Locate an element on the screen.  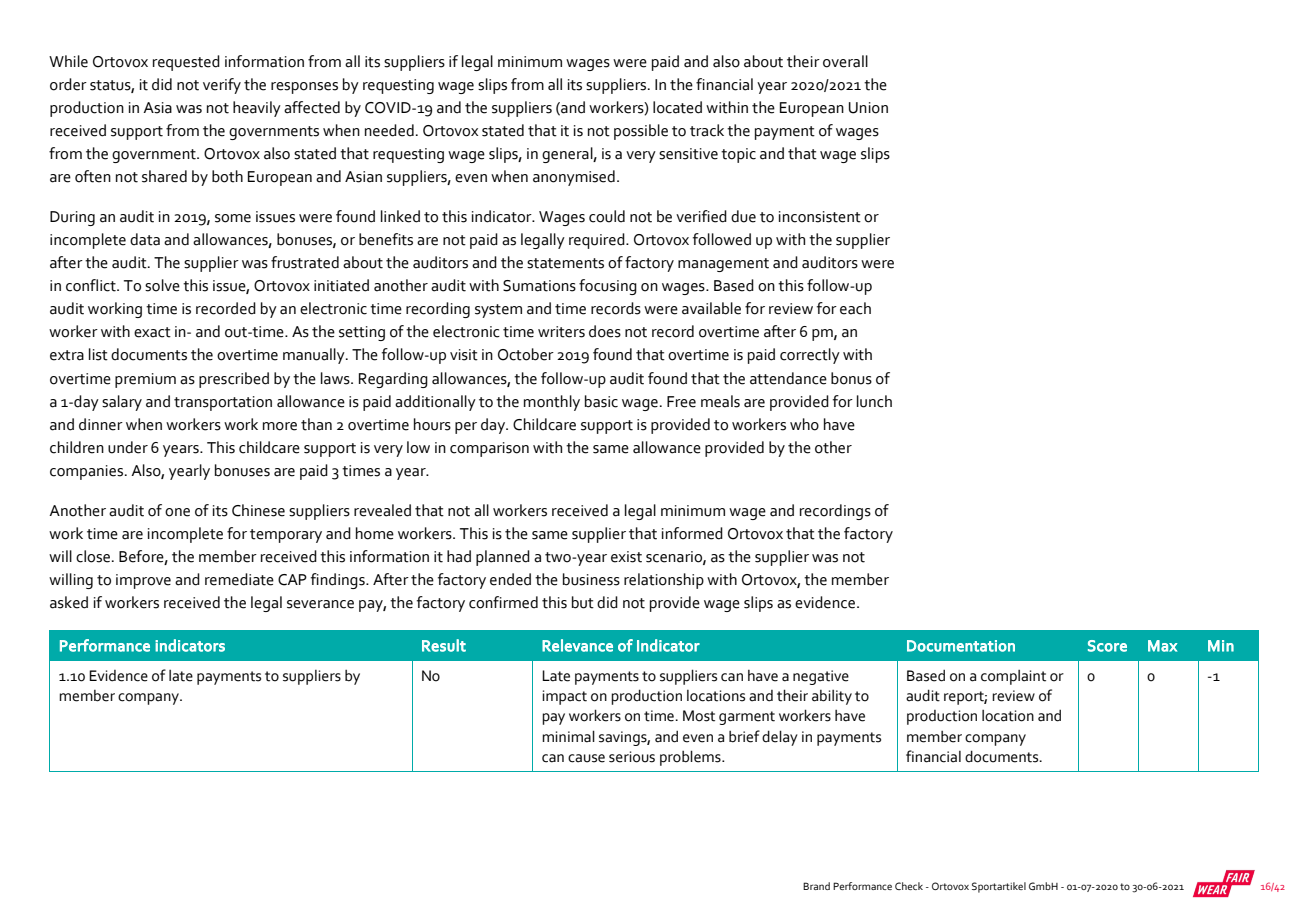
lunch is located at coordinates (874, 401).
